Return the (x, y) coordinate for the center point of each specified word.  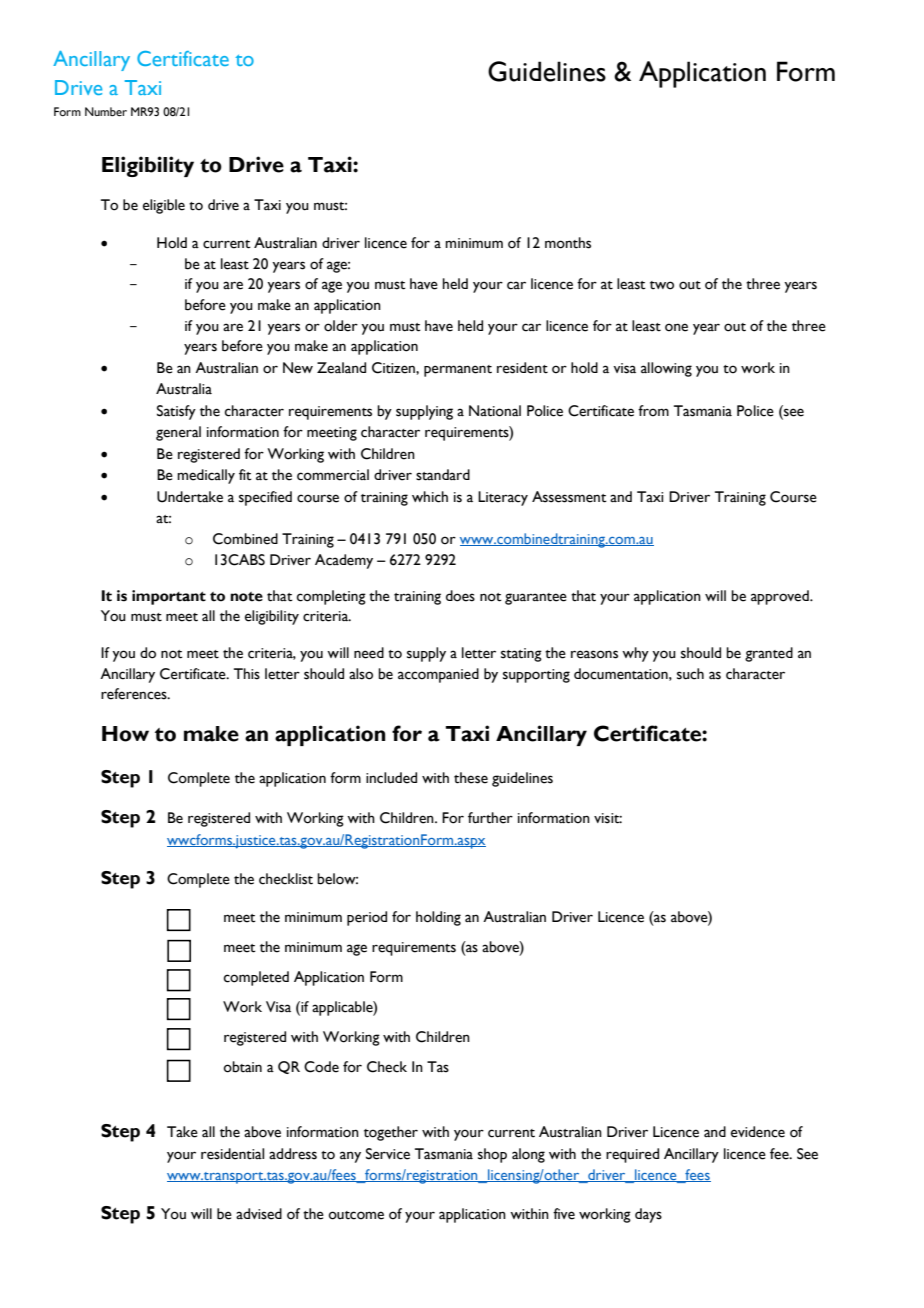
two (662, 285)
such (690, 674)
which (430, 497)
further (490, 818)
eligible (164, 206)
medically (206, 476)
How (125, 734)
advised (259, 1214)
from (653, 411)
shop (492, 1155)
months (568, 243)
